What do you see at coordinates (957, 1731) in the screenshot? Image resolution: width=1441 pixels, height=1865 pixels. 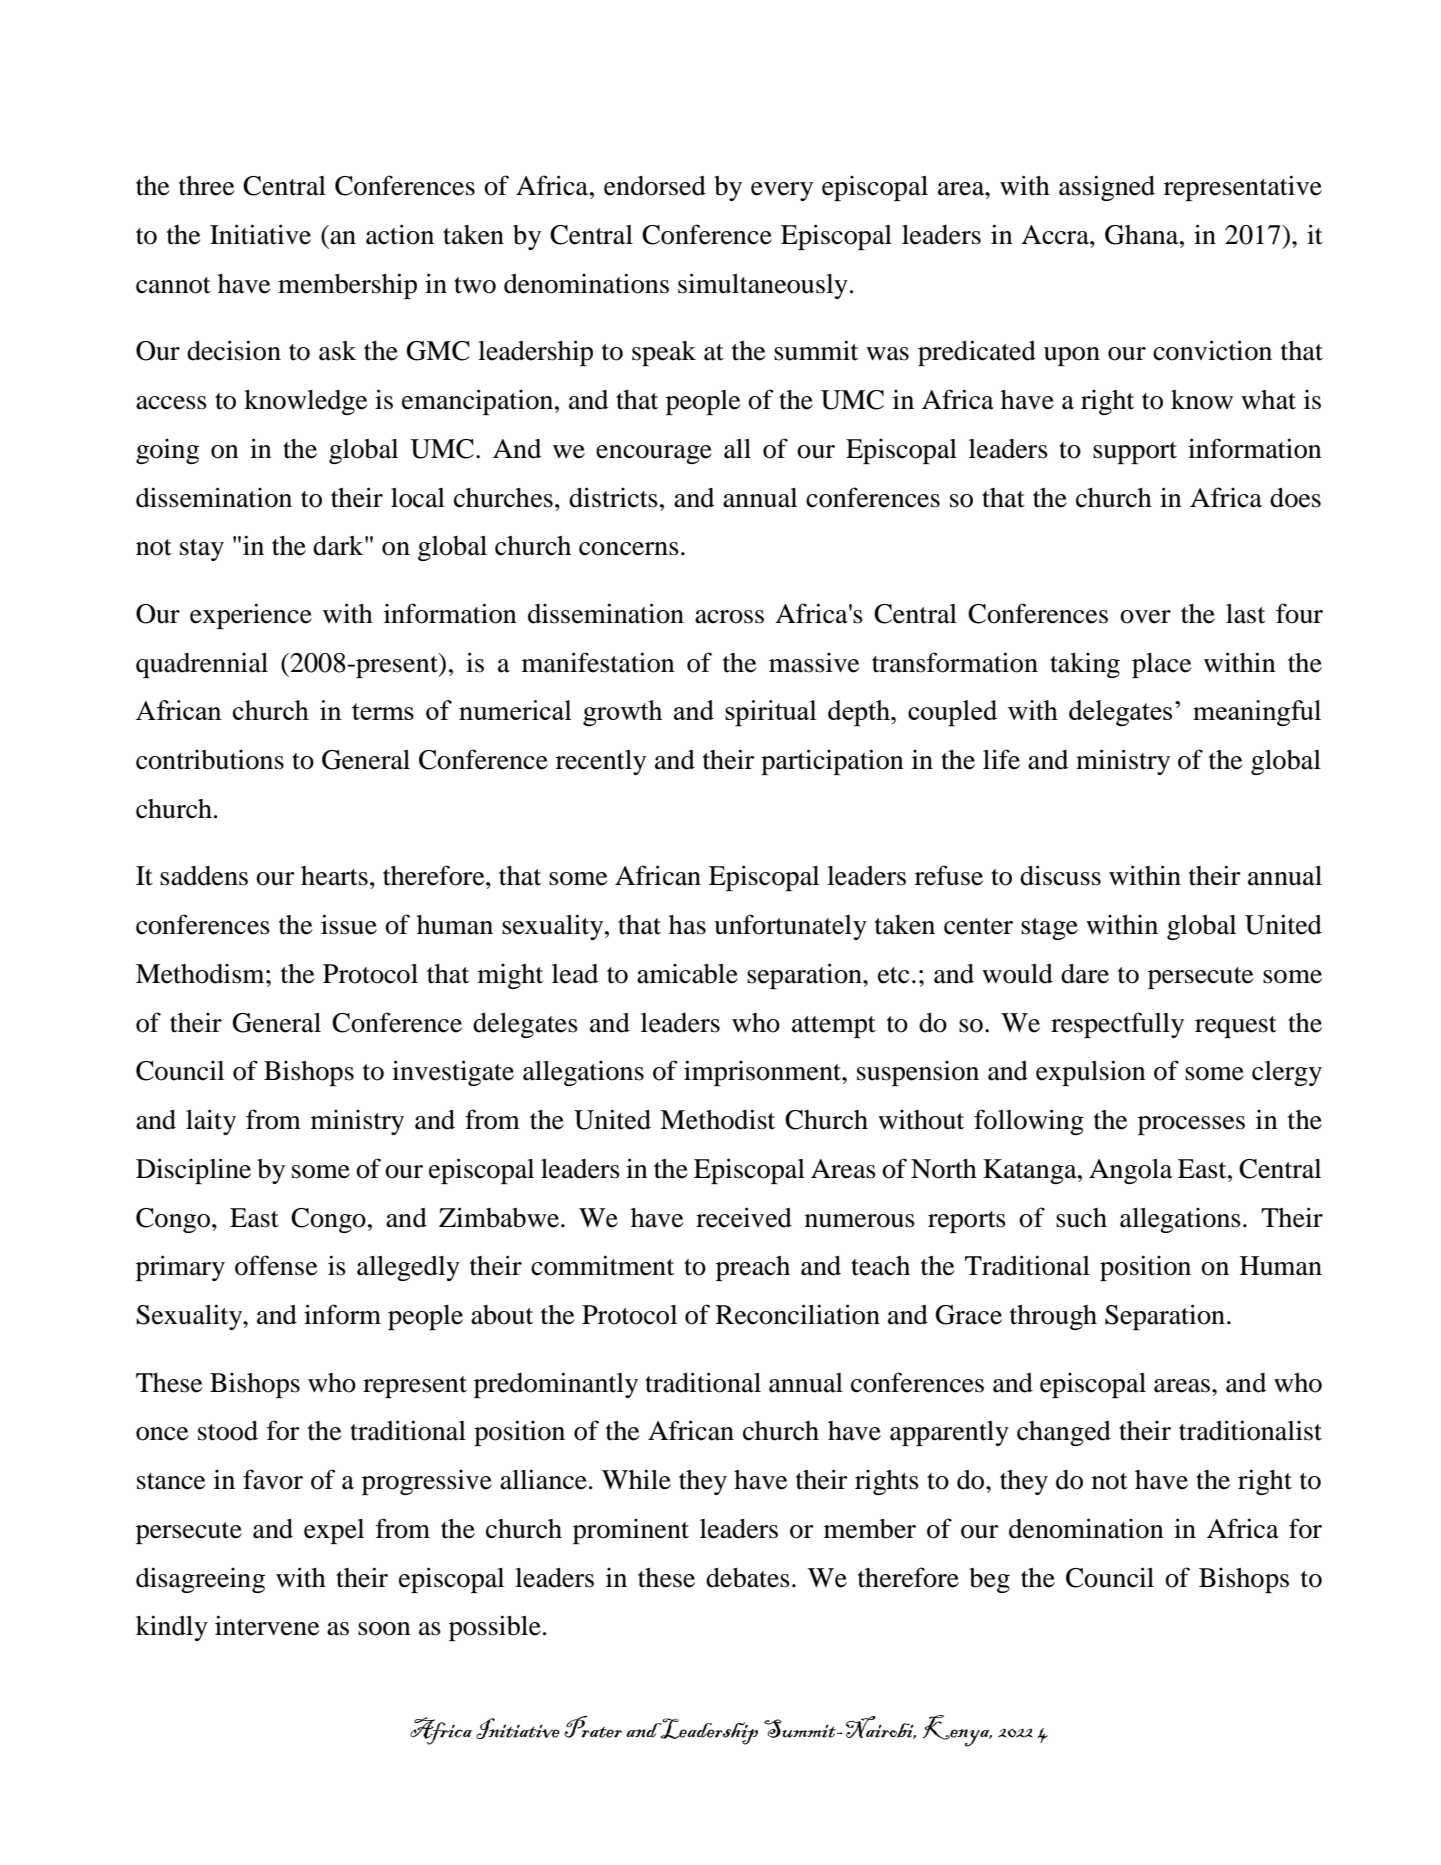 I see `Kenya` at bounding box center [957, 1731].
